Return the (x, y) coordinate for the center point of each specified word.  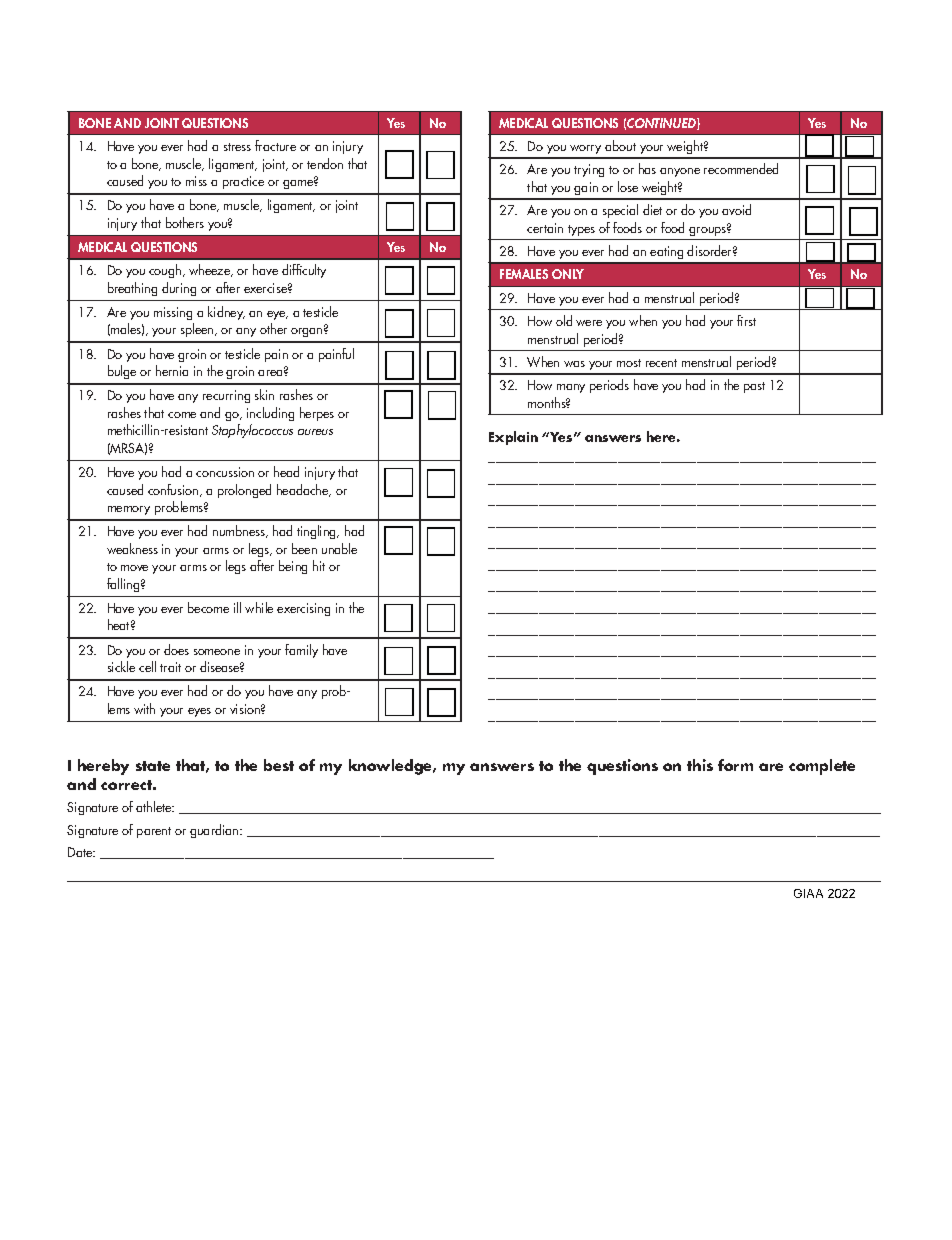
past (754, 387)
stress (237, 147)
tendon (325, 163)
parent (154, 832)
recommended (741, 168)
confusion (174, 490)
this (700, 765)
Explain (513, 438)
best (279, 765)
